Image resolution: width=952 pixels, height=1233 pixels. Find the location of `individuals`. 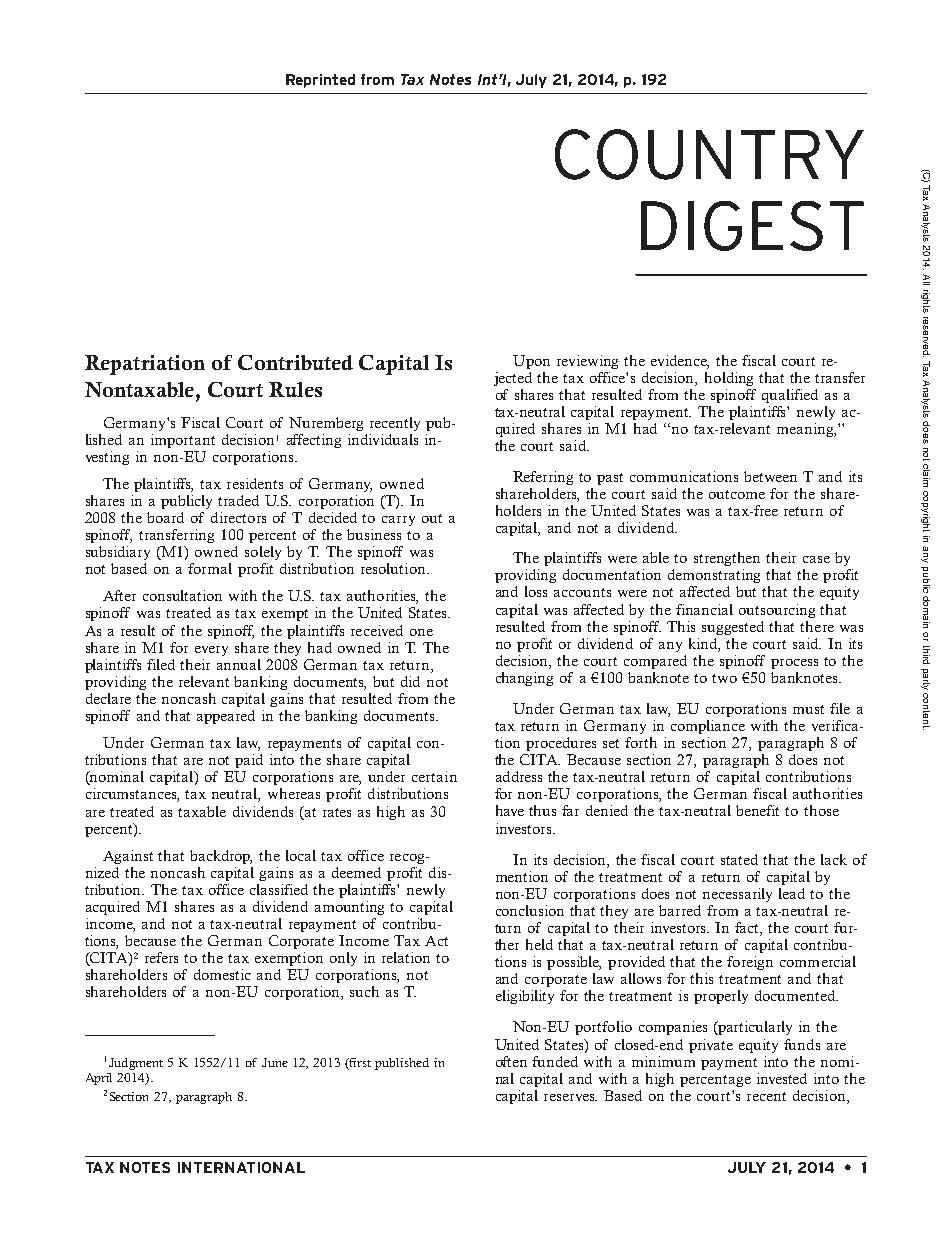

individuals is located at coordinates (383, 439).
